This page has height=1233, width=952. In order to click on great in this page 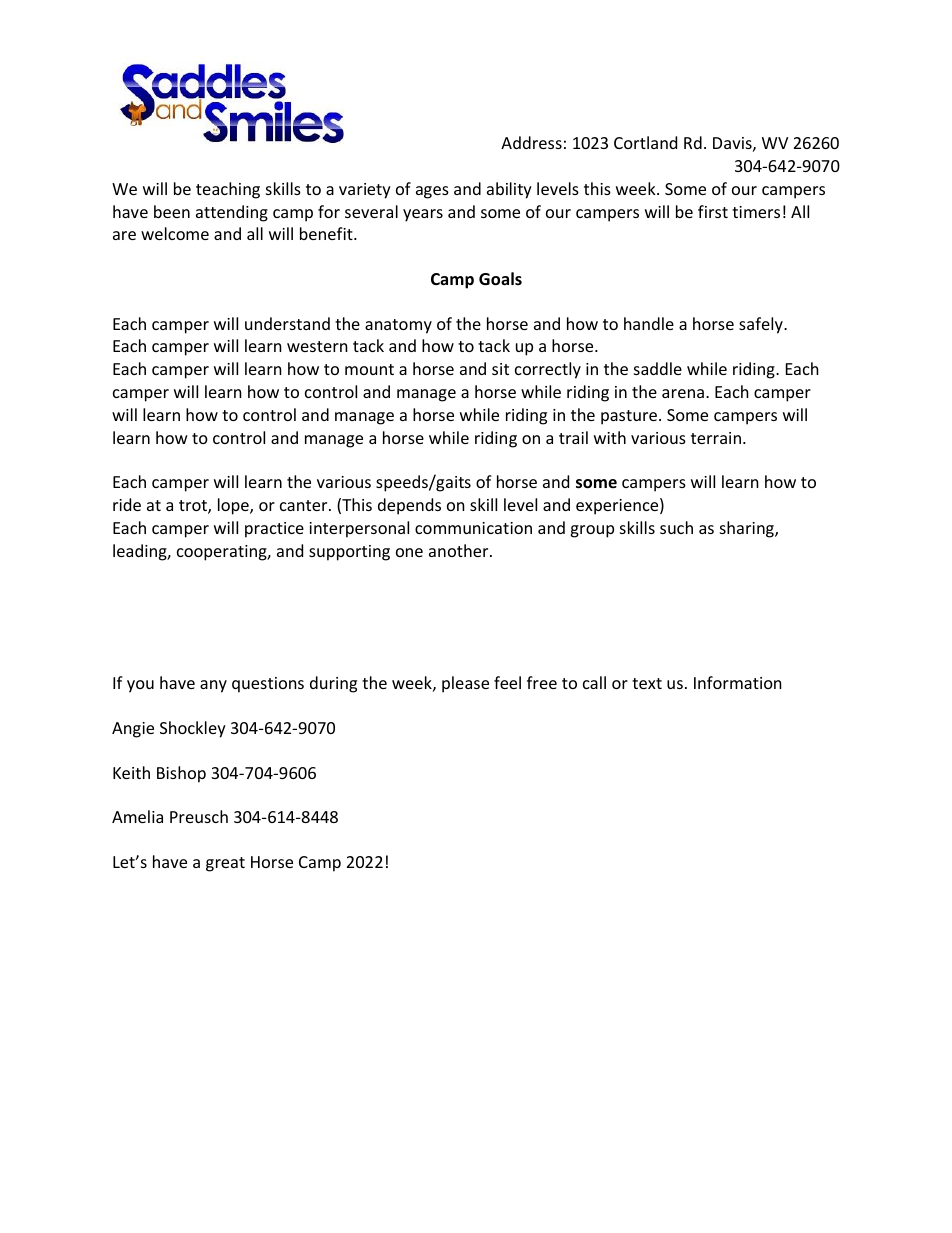, I will do `click(225, 864)`.
